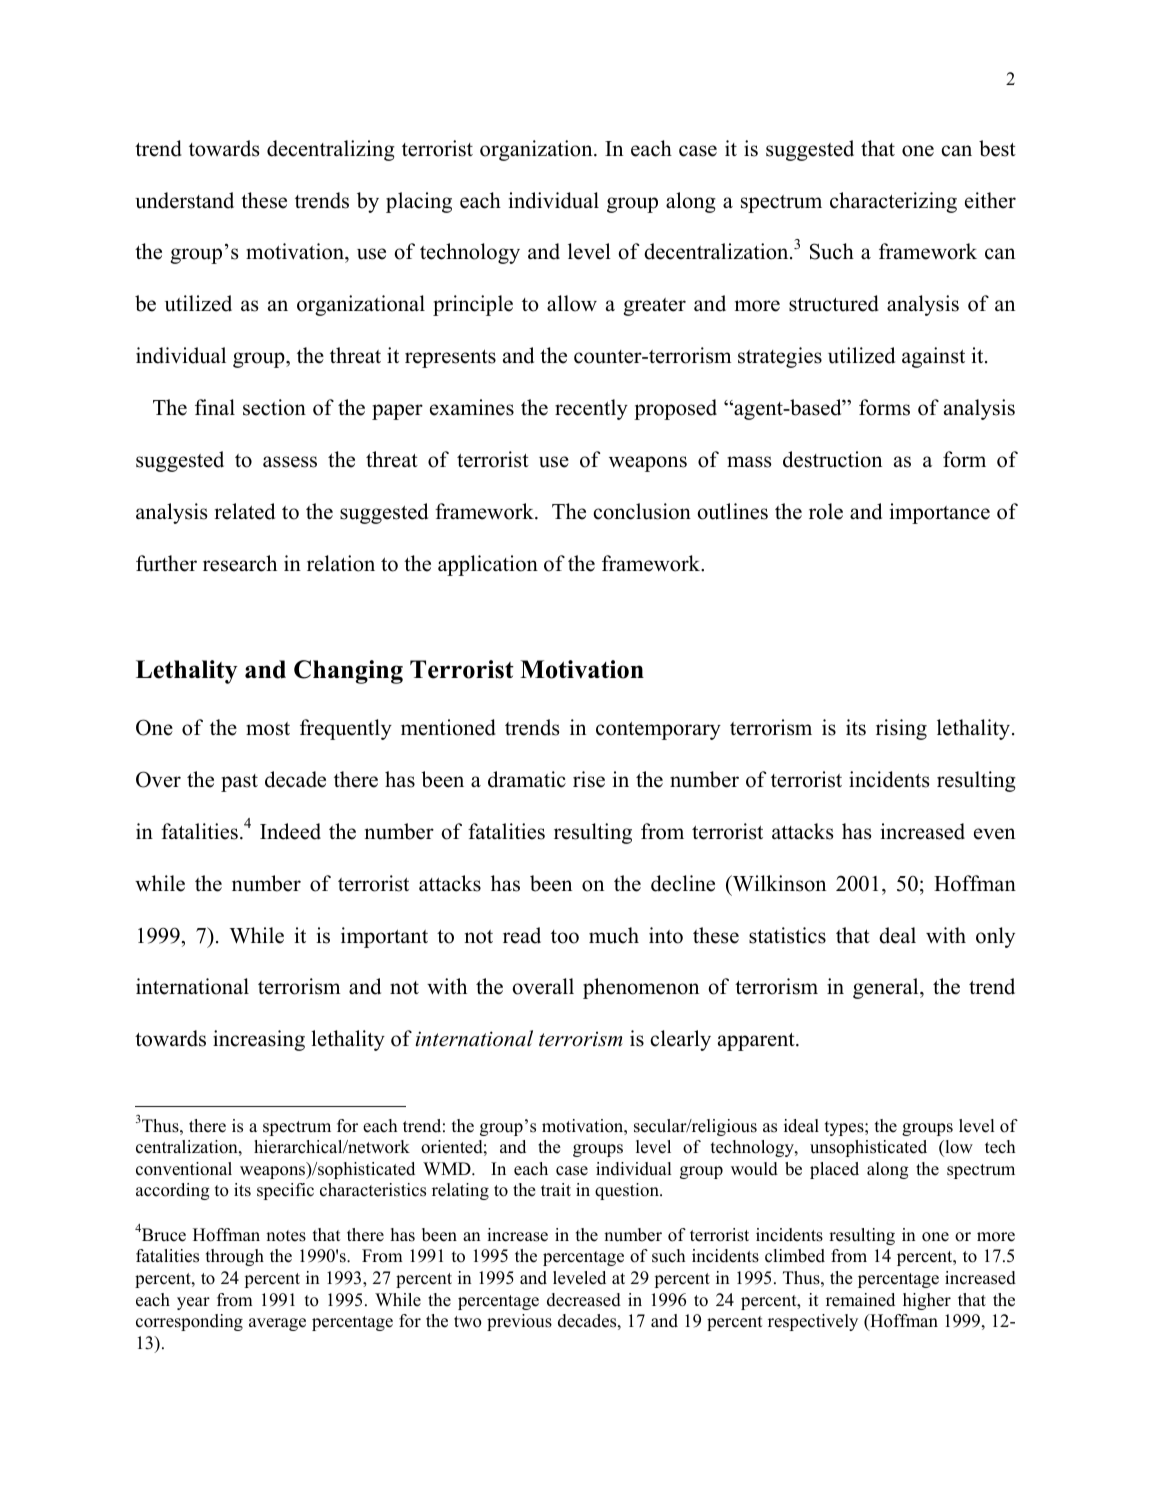  What do you see at coordinates (277, 1324) in the page?
I see `average` at bounding box center [277, 1324].
